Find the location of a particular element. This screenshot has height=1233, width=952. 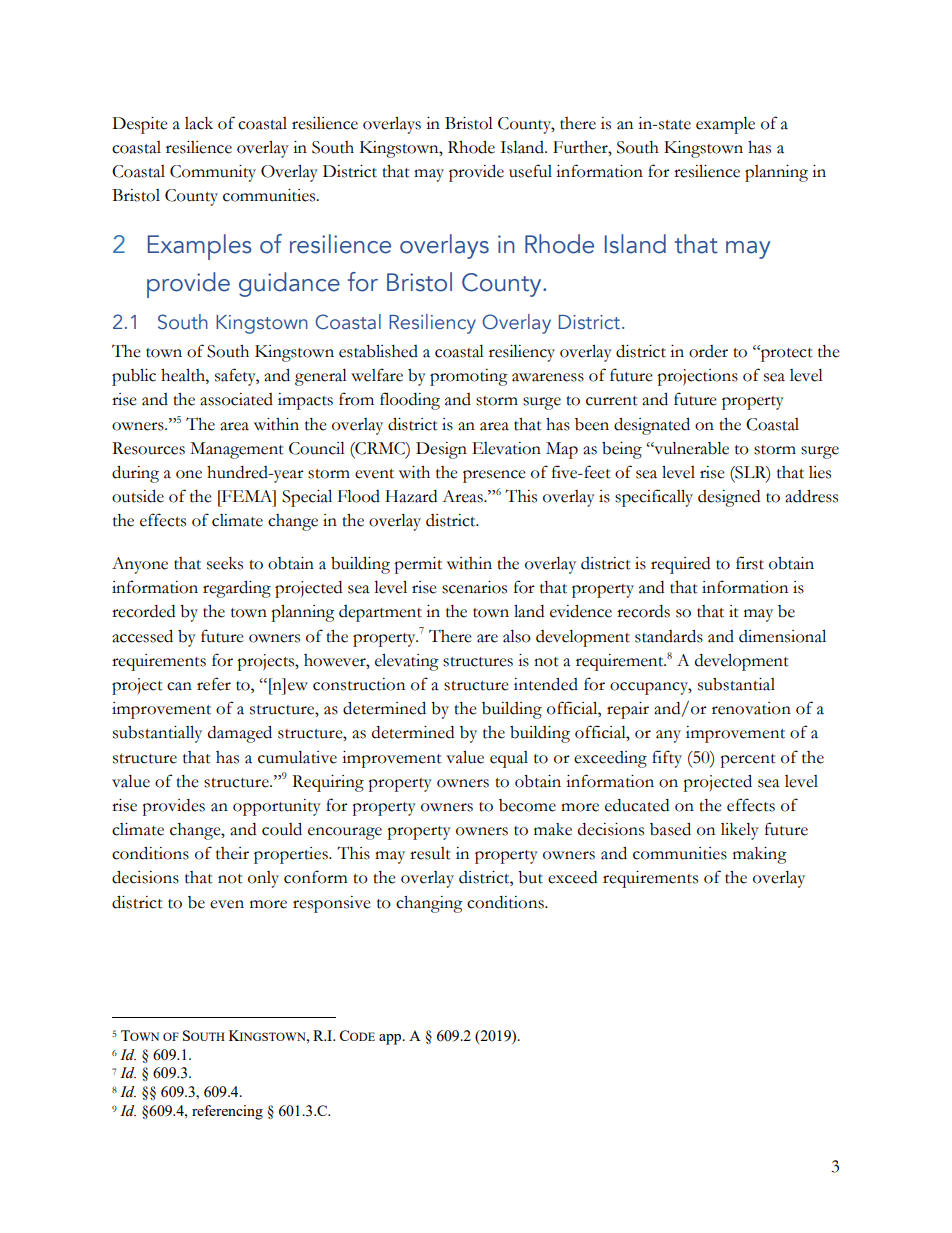

Management is located at coordinates (237, 450).
